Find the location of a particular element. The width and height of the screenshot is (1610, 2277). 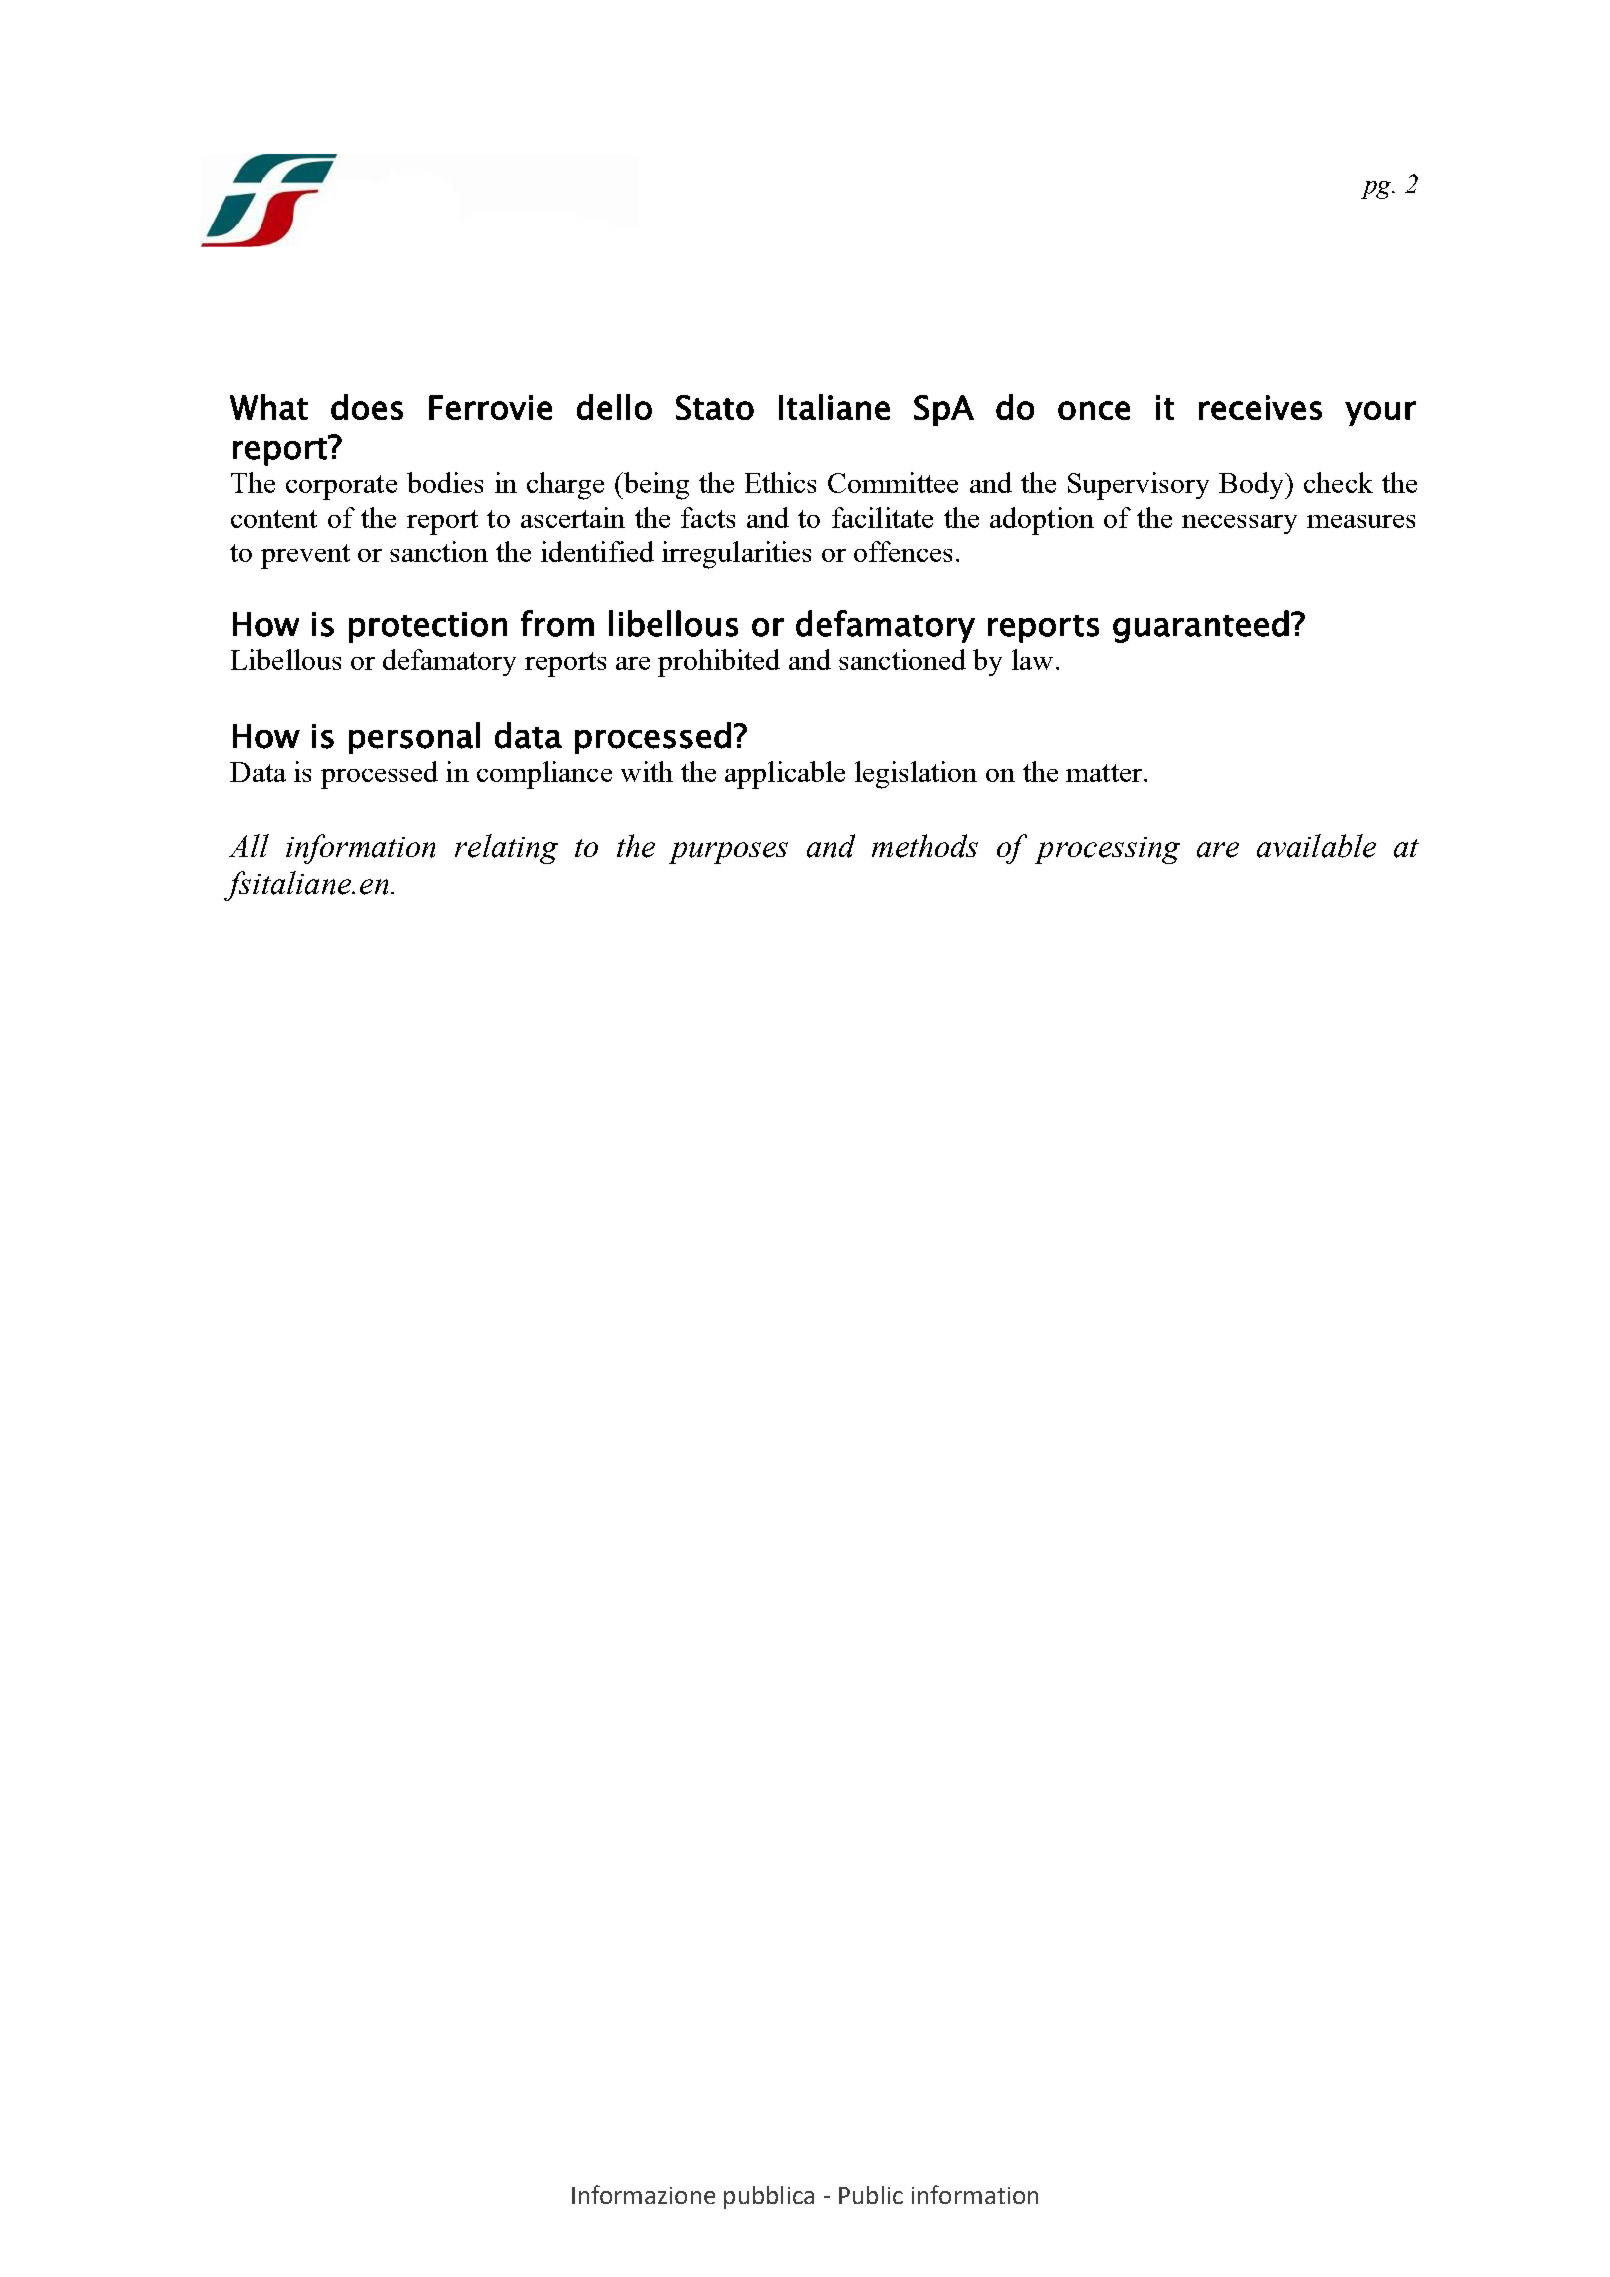

Public is located at coordinates (871, 2195).
